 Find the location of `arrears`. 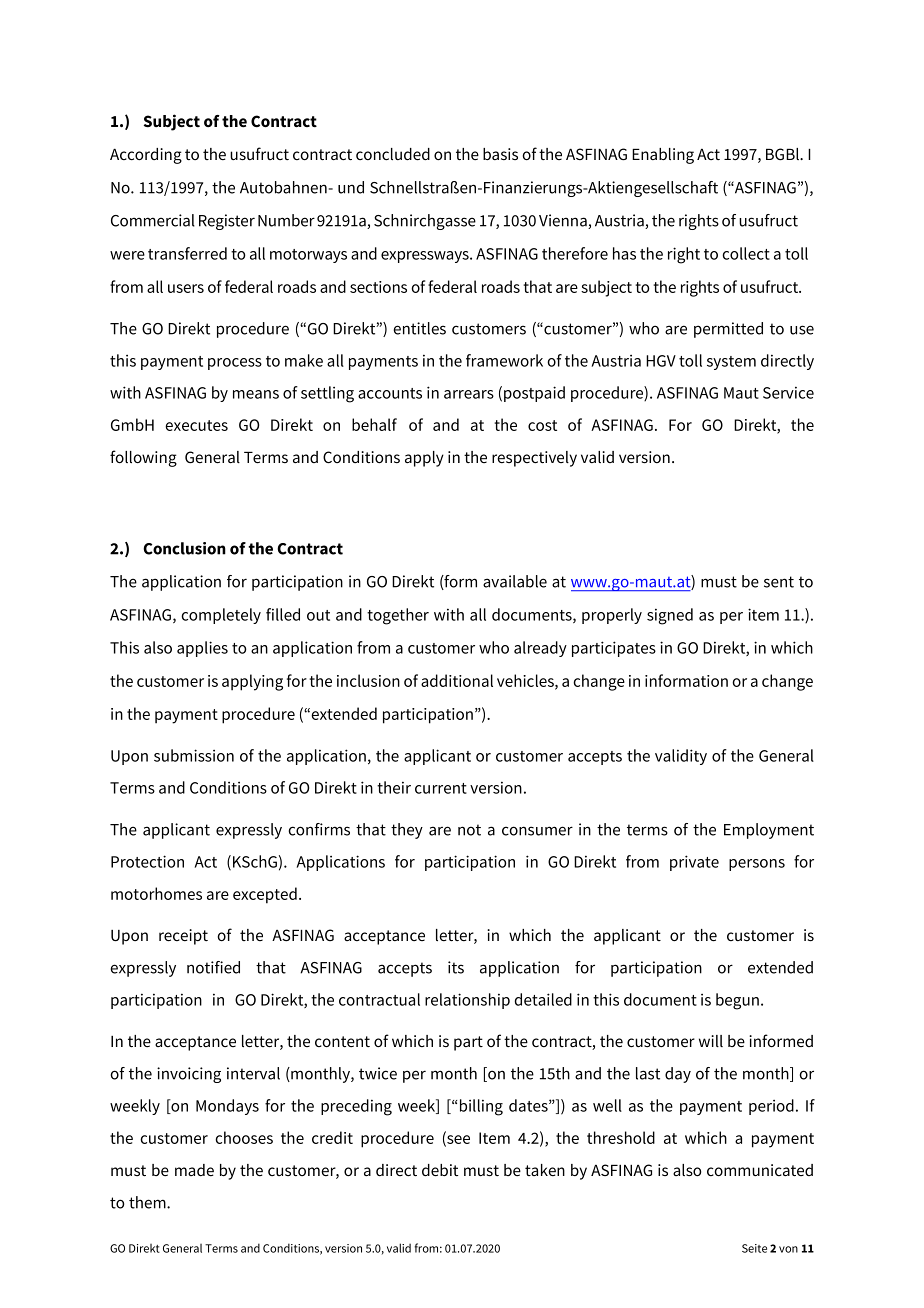

arrears is located at coordinates (469, 394).
